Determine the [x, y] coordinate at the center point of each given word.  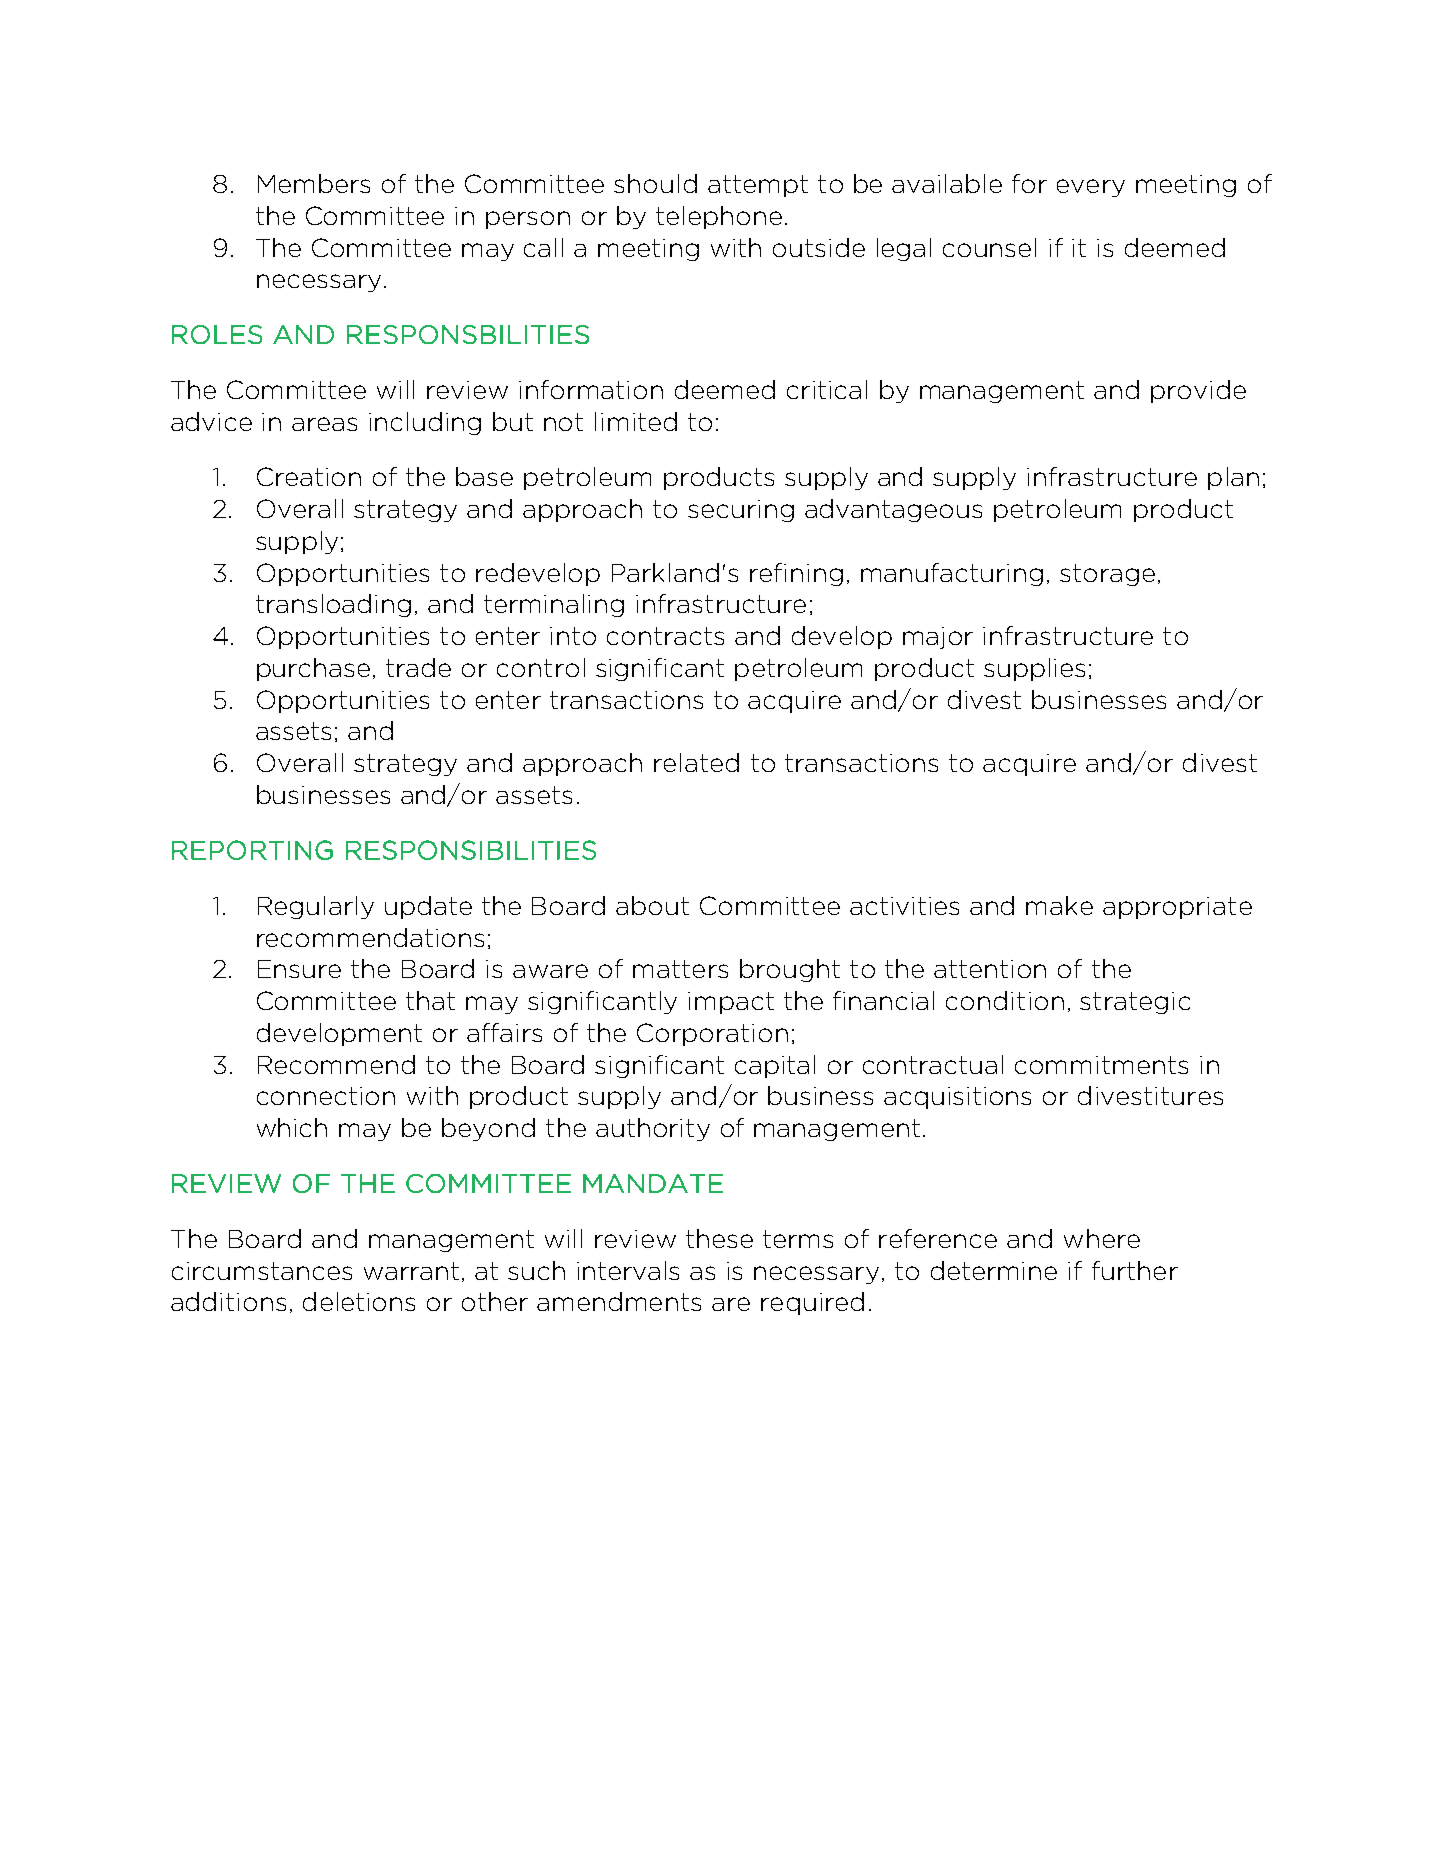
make [1059, 905]
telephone [719, 217]
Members [314, 183]
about [652, 905]
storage [1107, 575]
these [719, 1238]
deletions [359, 1301]
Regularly [316, 907]
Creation [309, 476]
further [1135, 1270]
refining [796, 574]
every [1091, 188]
